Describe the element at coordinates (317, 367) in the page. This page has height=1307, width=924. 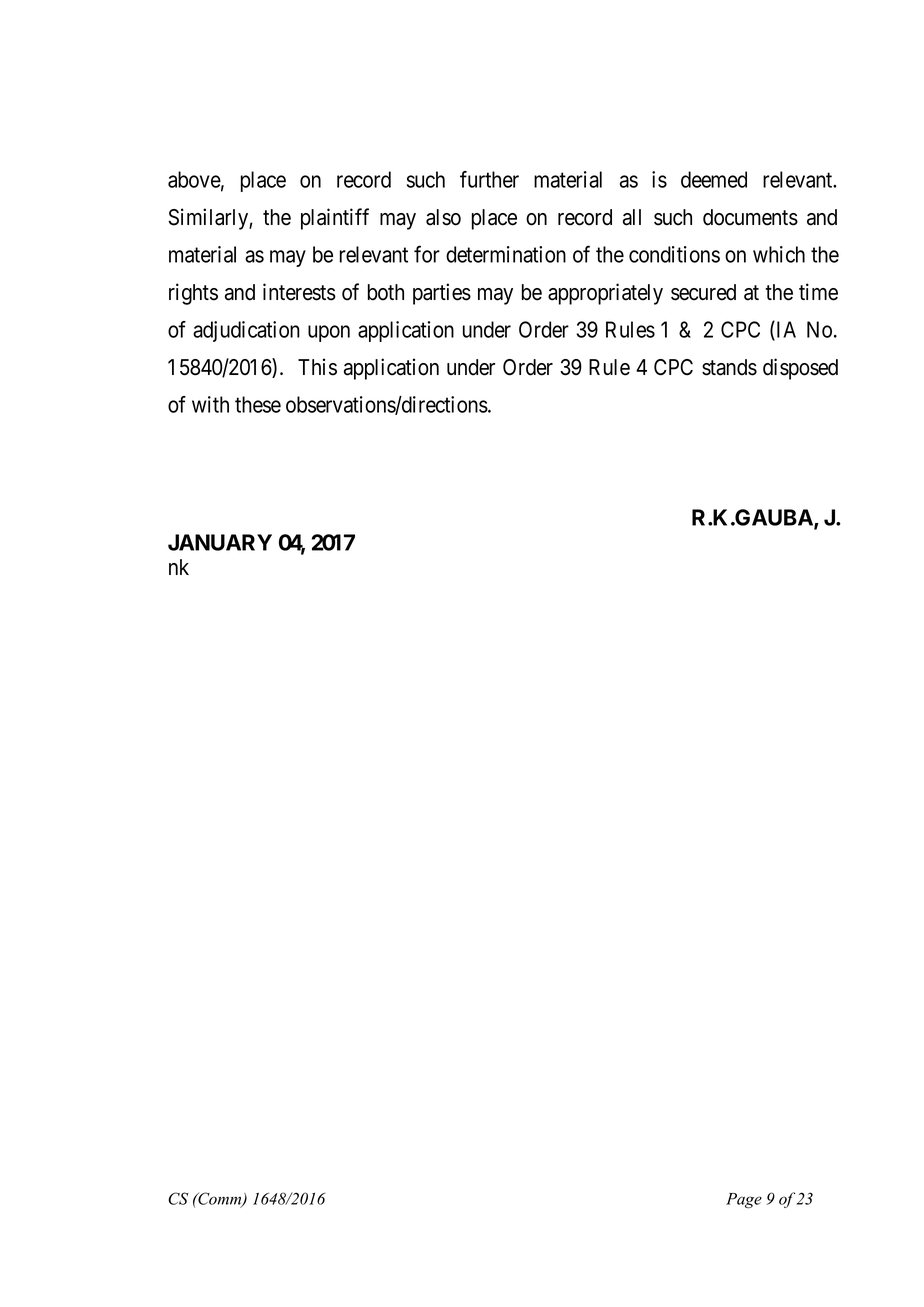
I see `This` at that location.
